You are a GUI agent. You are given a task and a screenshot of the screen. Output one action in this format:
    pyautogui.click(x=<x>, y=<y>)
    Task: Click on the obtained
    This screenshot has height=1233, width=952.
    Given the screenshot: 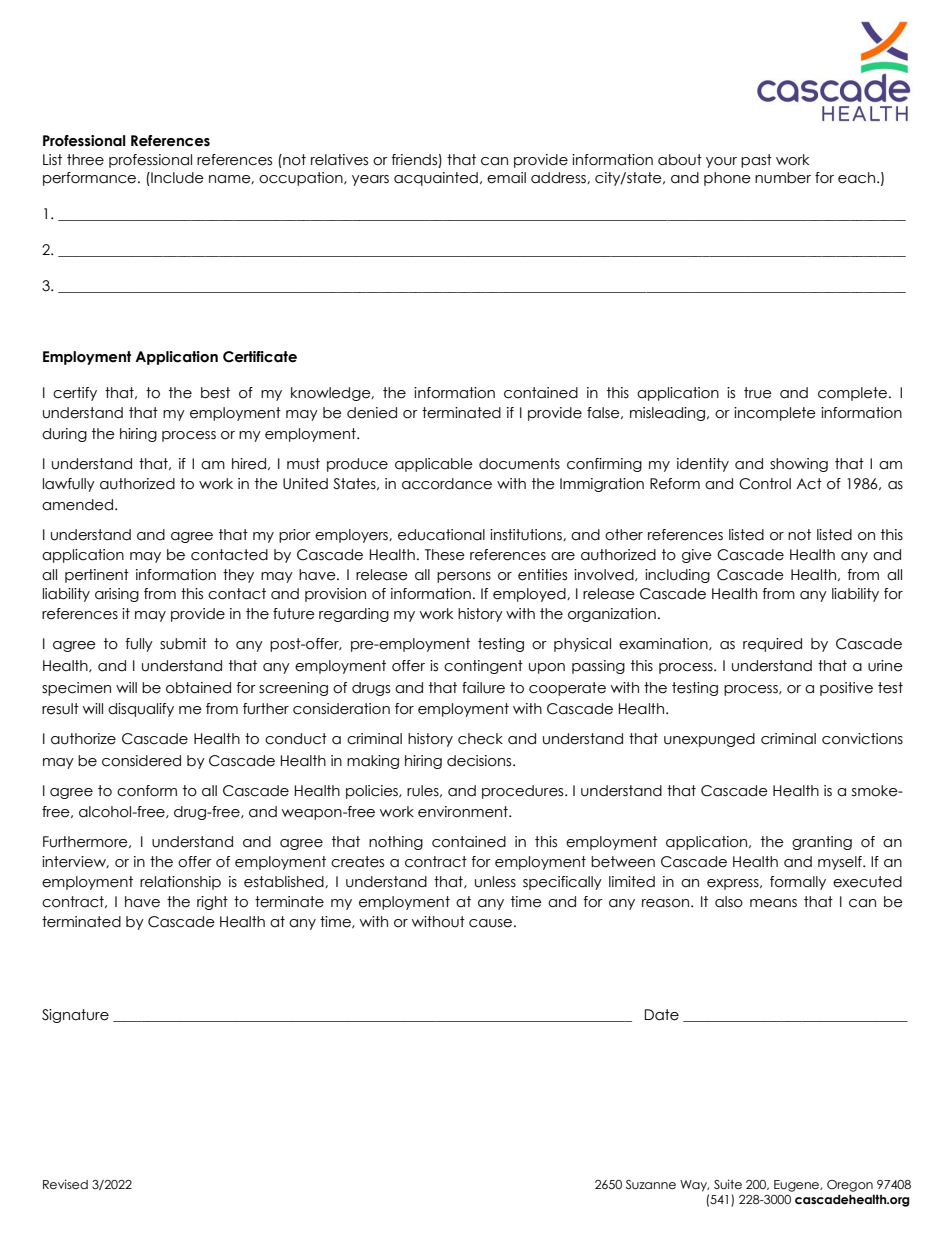 What is the action you would take?
    pyautogui.click(x=198, y=688)
